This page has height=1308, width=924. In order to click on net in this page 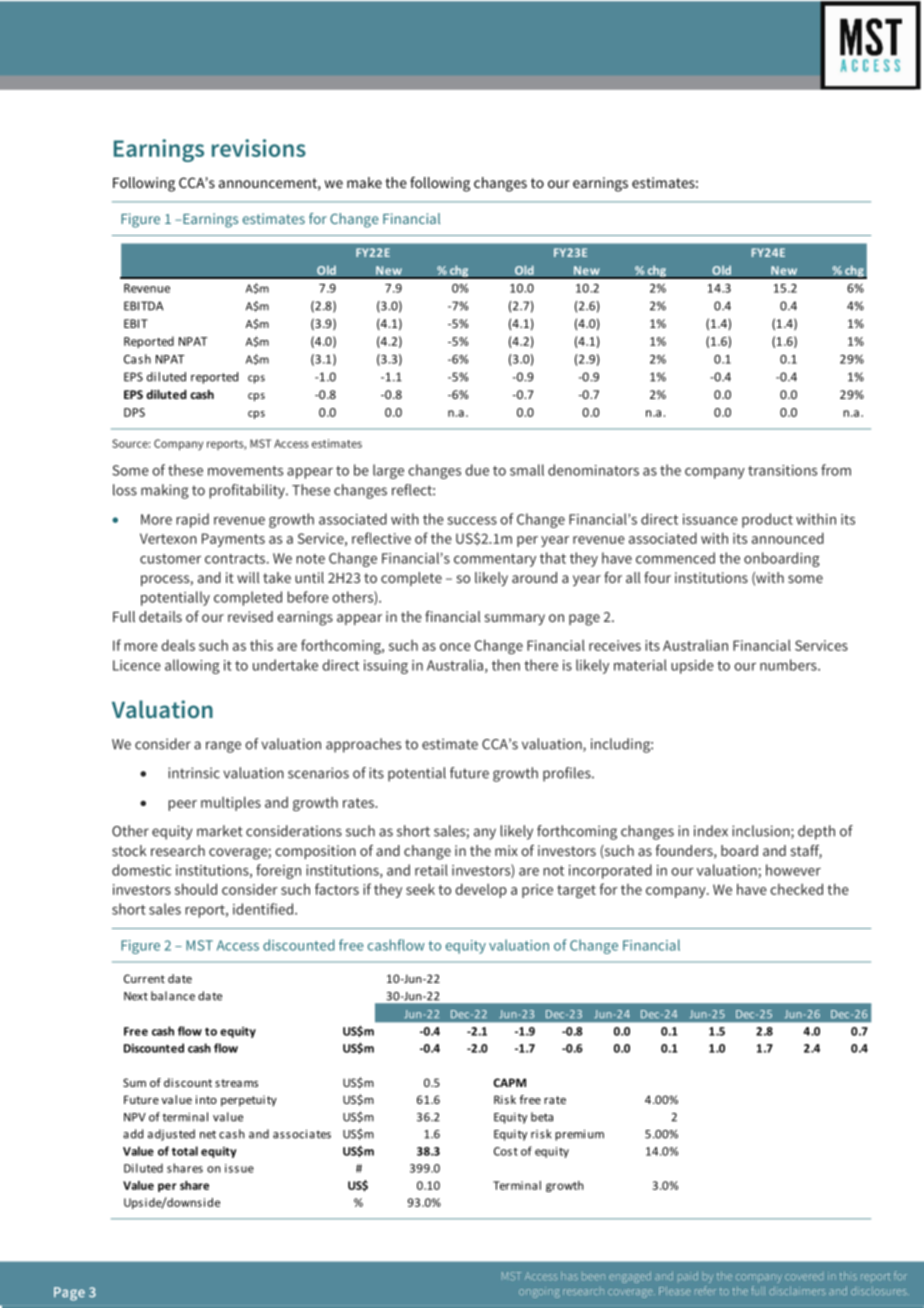, I will do `click(208, 1134)`.
